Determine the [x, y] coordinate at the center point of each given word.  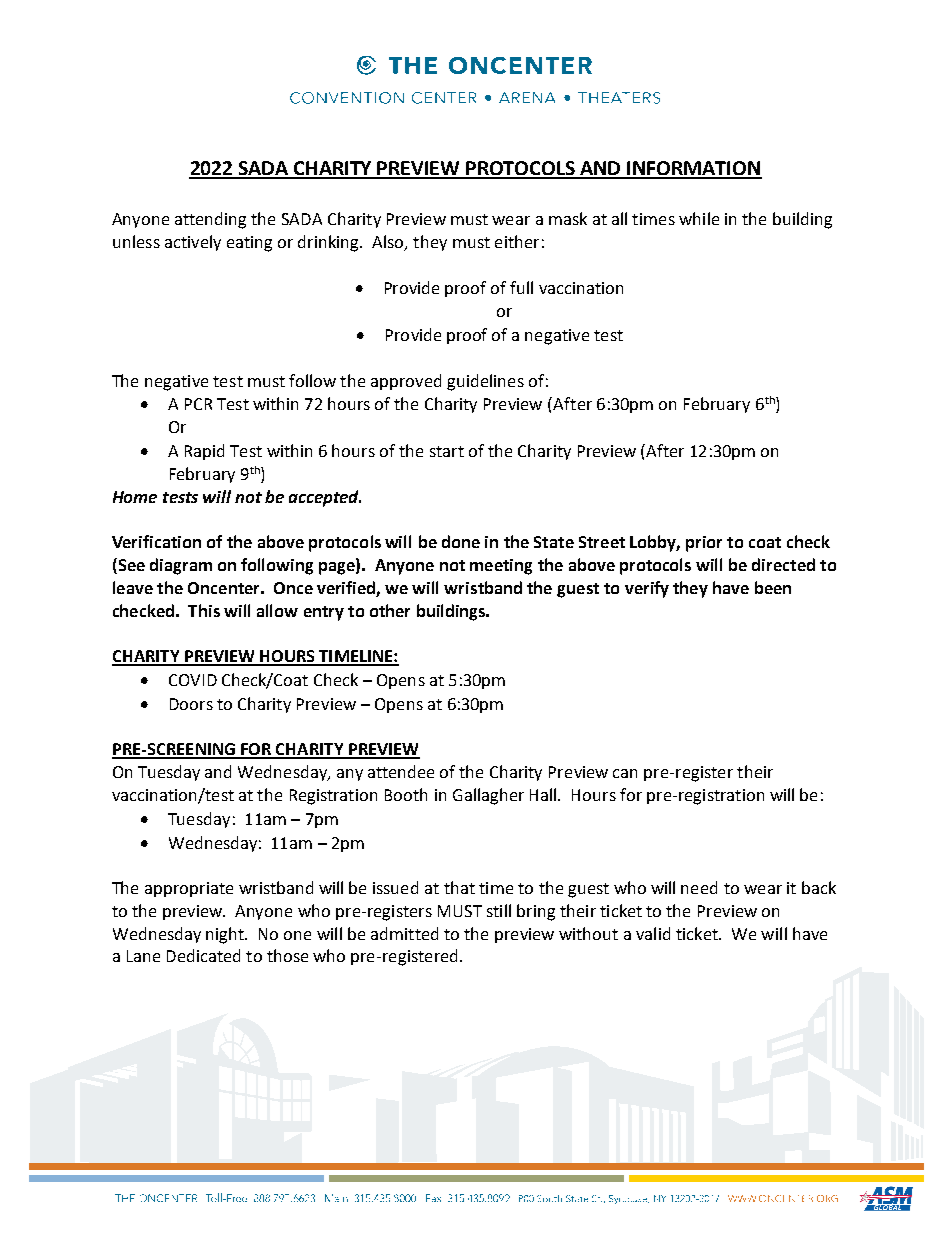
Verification [156, 541]
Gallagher [488, 796]
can [625, 773]
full [521, 287]
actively [193, 243]
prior [704, 544]
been [773, 587]
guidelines [485, 382]
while [699, 218]
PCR [198, 404]
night [226, 935]
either [517, 241]
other [390, 610]
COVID [193, 680]
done [461, 541]
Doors [191, 704]
